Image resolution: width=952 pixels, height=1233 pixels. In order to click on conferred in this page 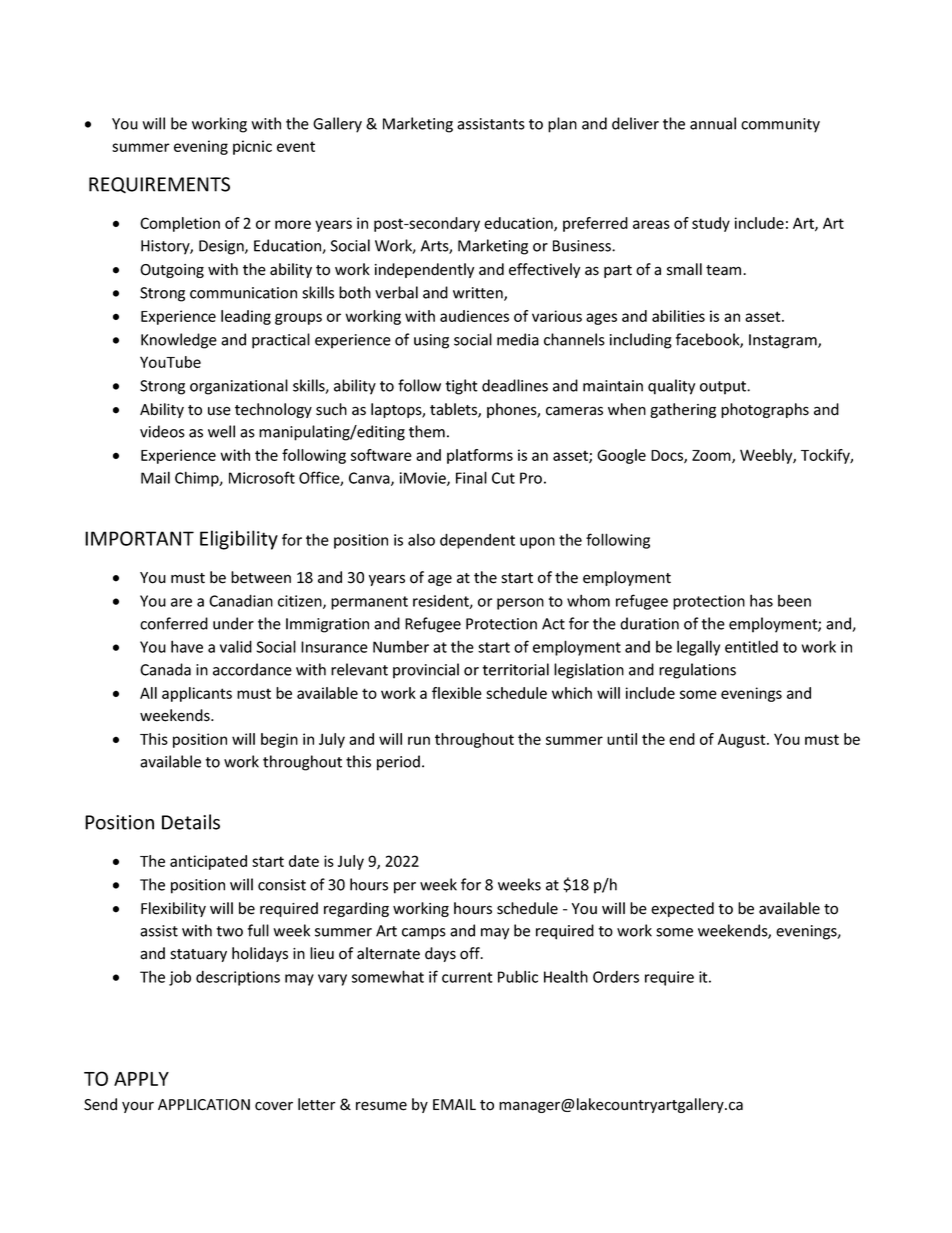, I will do `click(174, 623)`.
